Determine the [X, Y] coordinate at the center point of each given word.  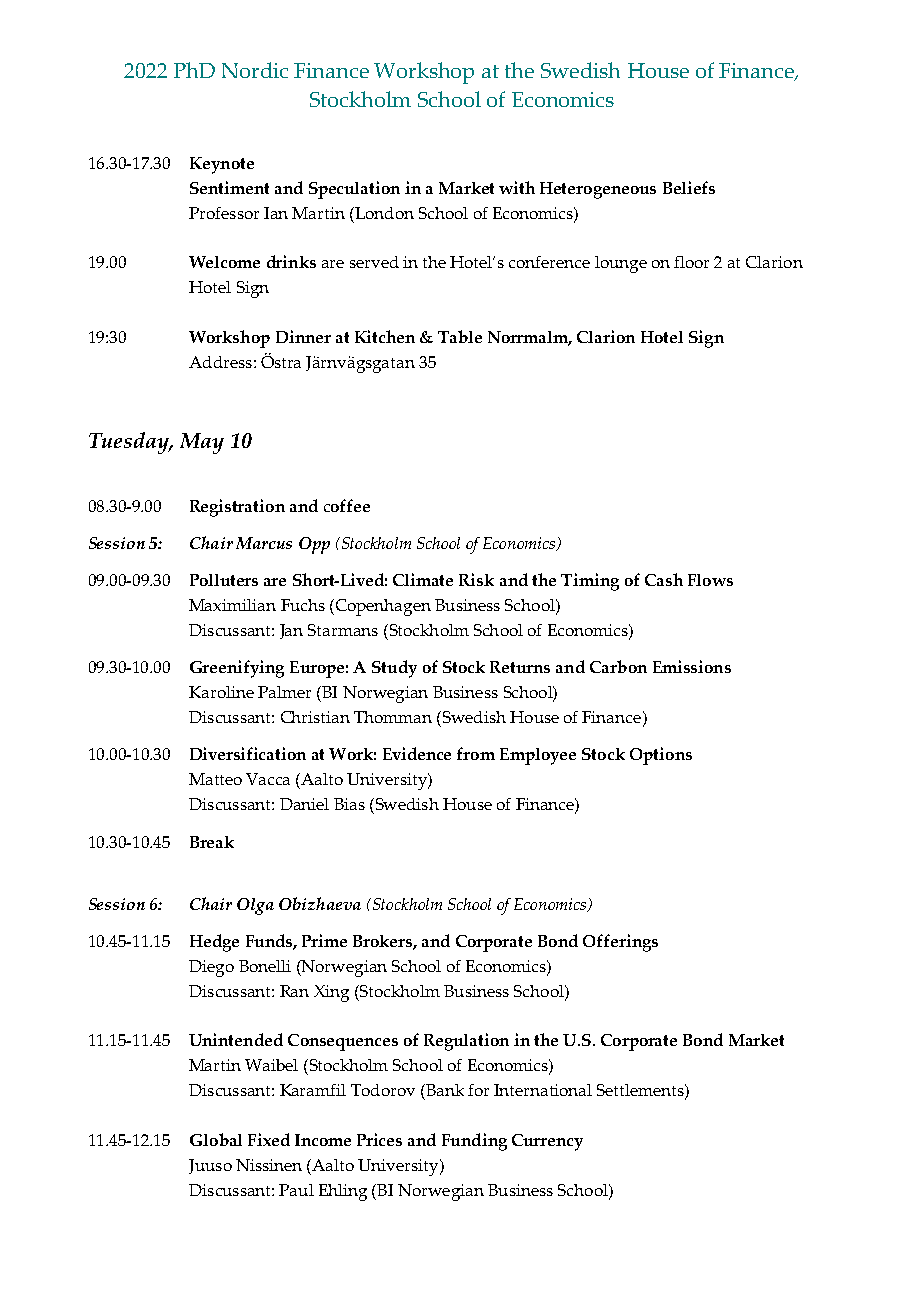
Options [661, 756]
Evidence [417, 753]
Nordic [255, 70]
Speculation [354, 190]
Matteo [215, 779]
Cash [664, 579]
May [202, 443]
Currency [547, 1142]
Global [216, 1139]
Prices [379, 1139]
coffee [347, 505]
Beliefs [689, 187]
